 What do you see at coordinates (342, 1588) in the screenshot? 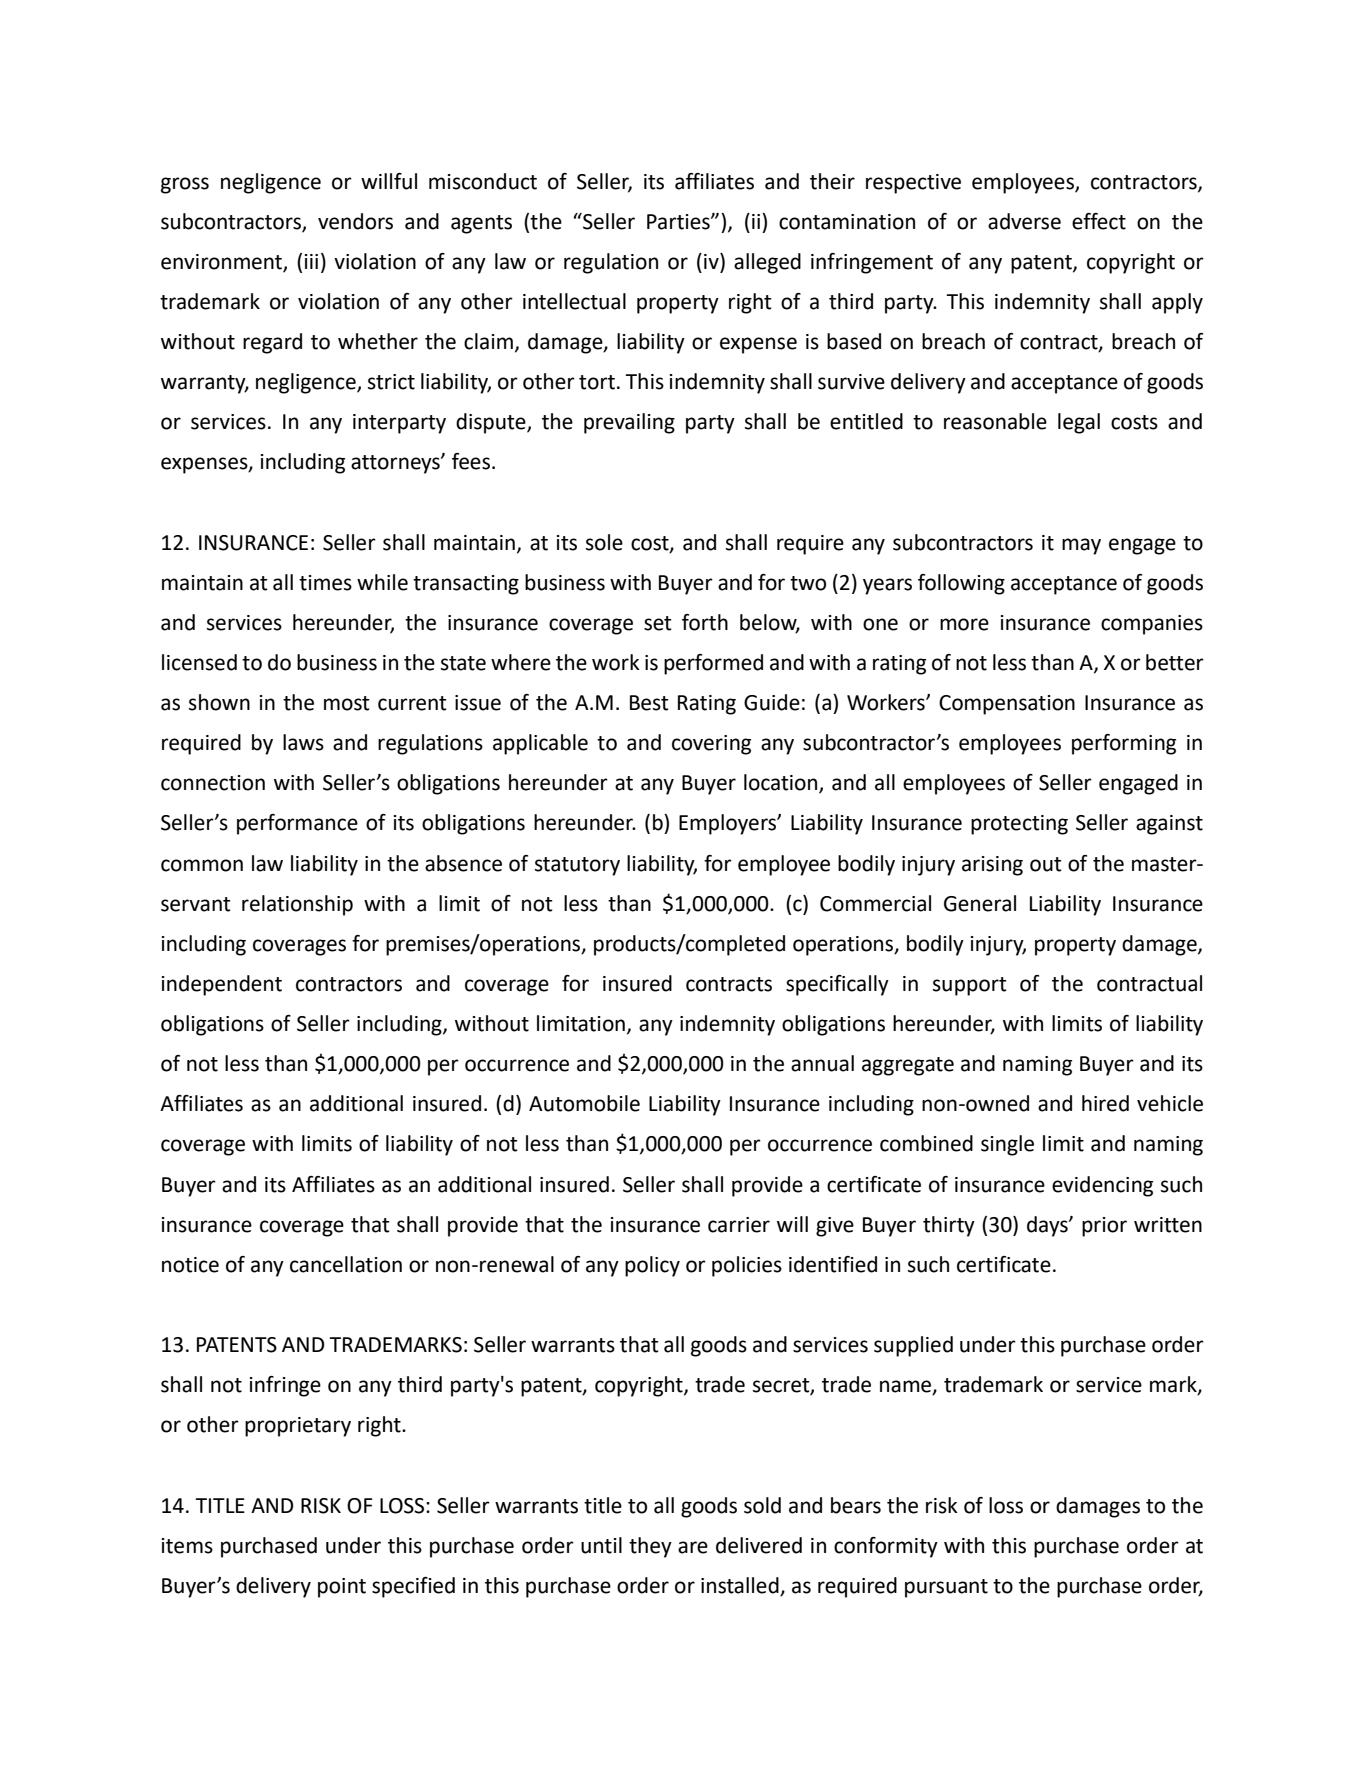
I see `point` at bounding box center [342, 1588].
